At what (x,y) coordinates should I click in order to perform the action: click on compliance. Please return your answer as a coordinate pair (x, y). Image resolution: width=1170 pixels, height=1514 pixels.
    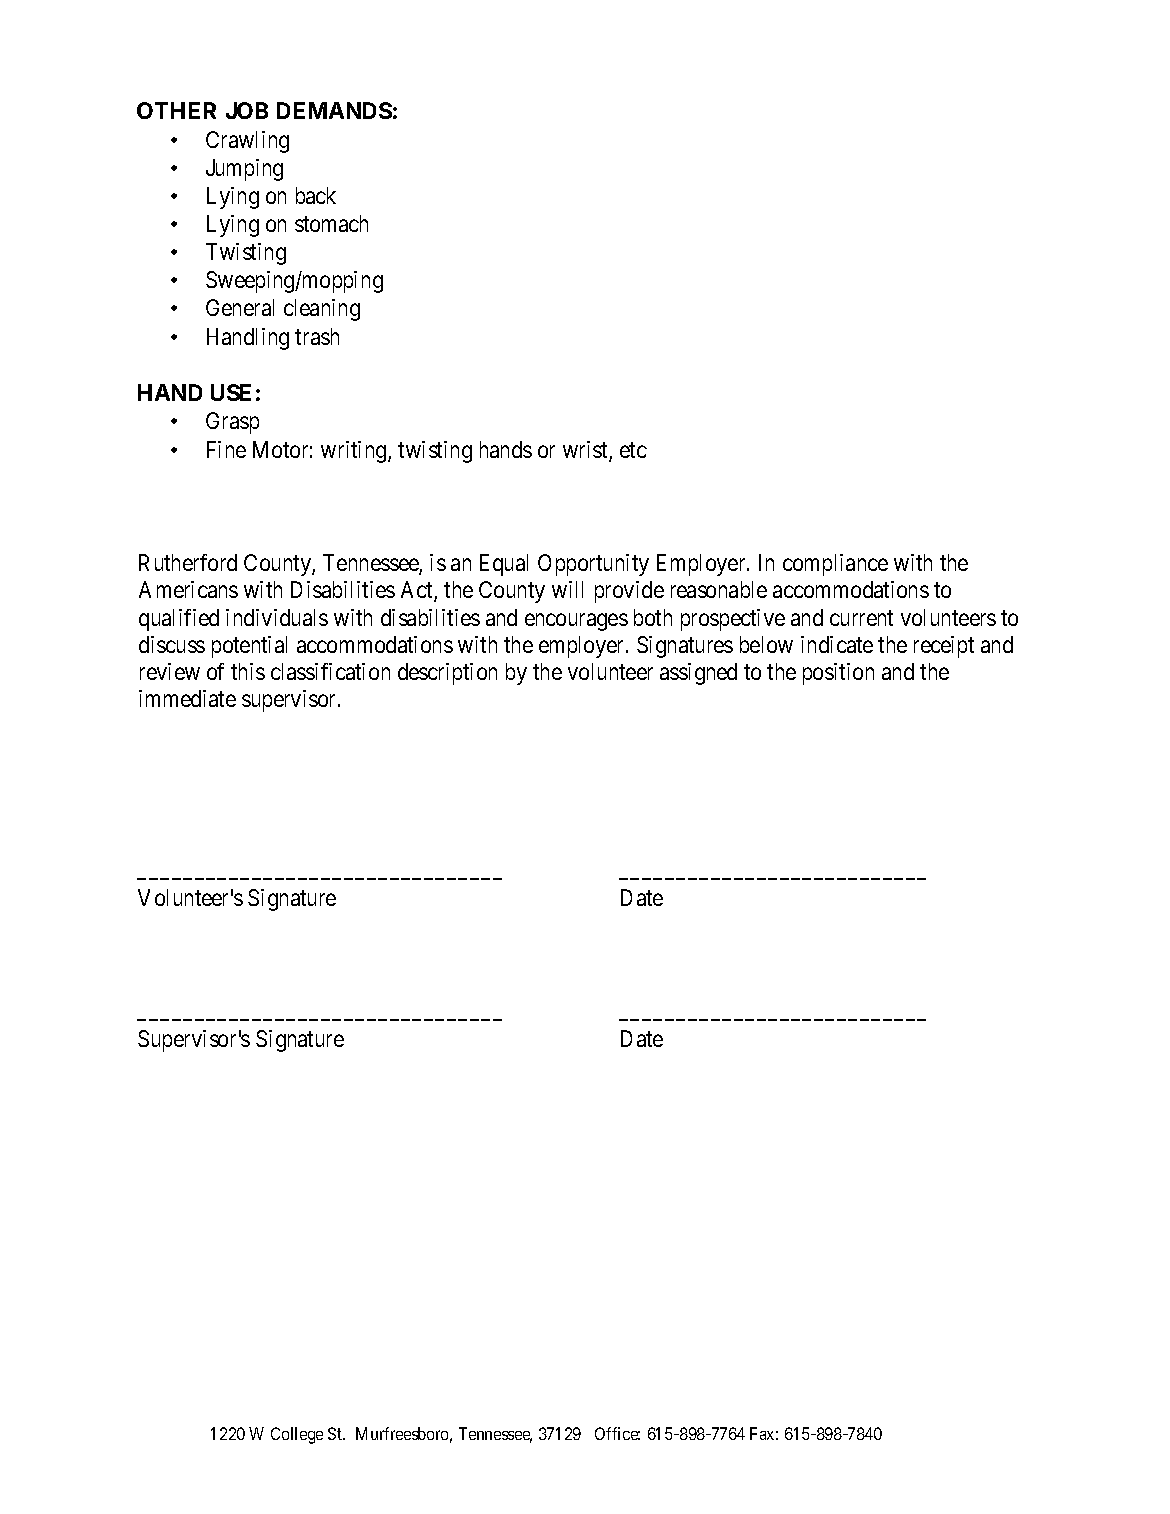
    Looking at the image, I should click on (835, 565).
